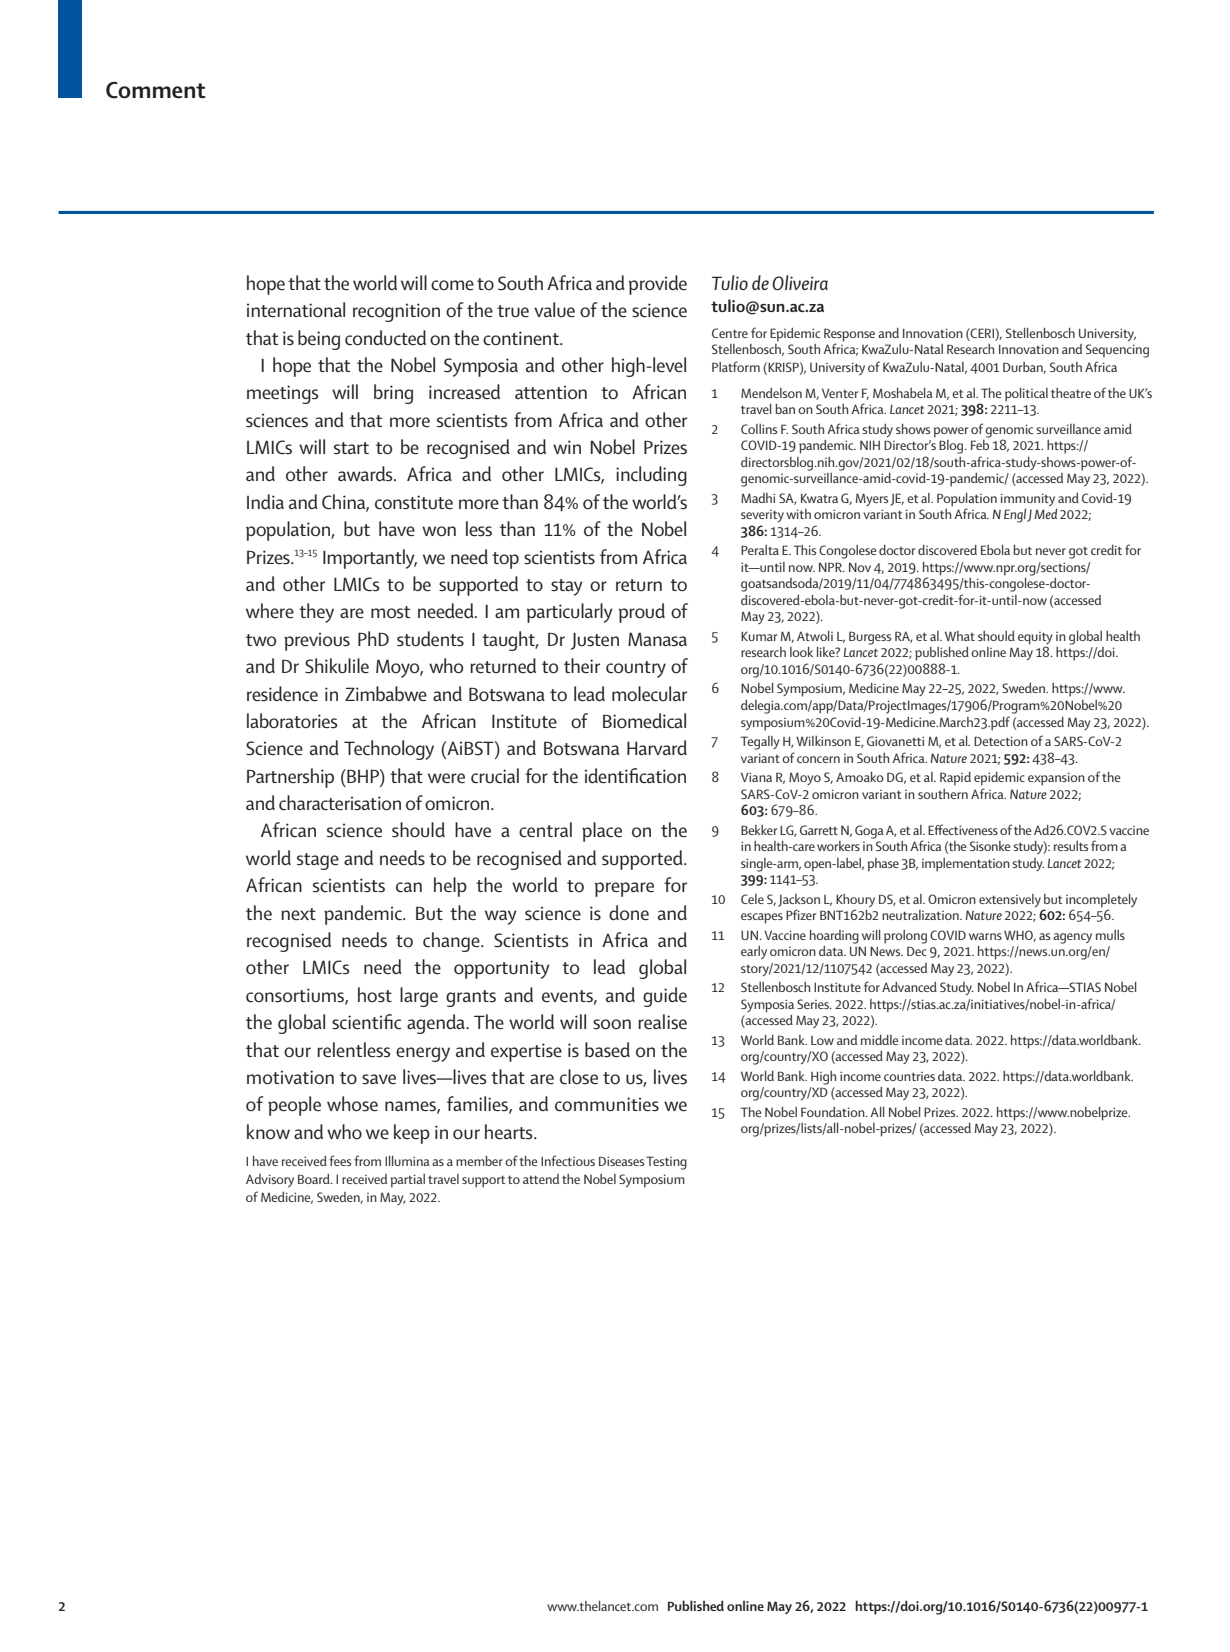  What do you see at coordinates (1035, 639) in the page?
I see `equity` at bounding box center [1035, 639].
